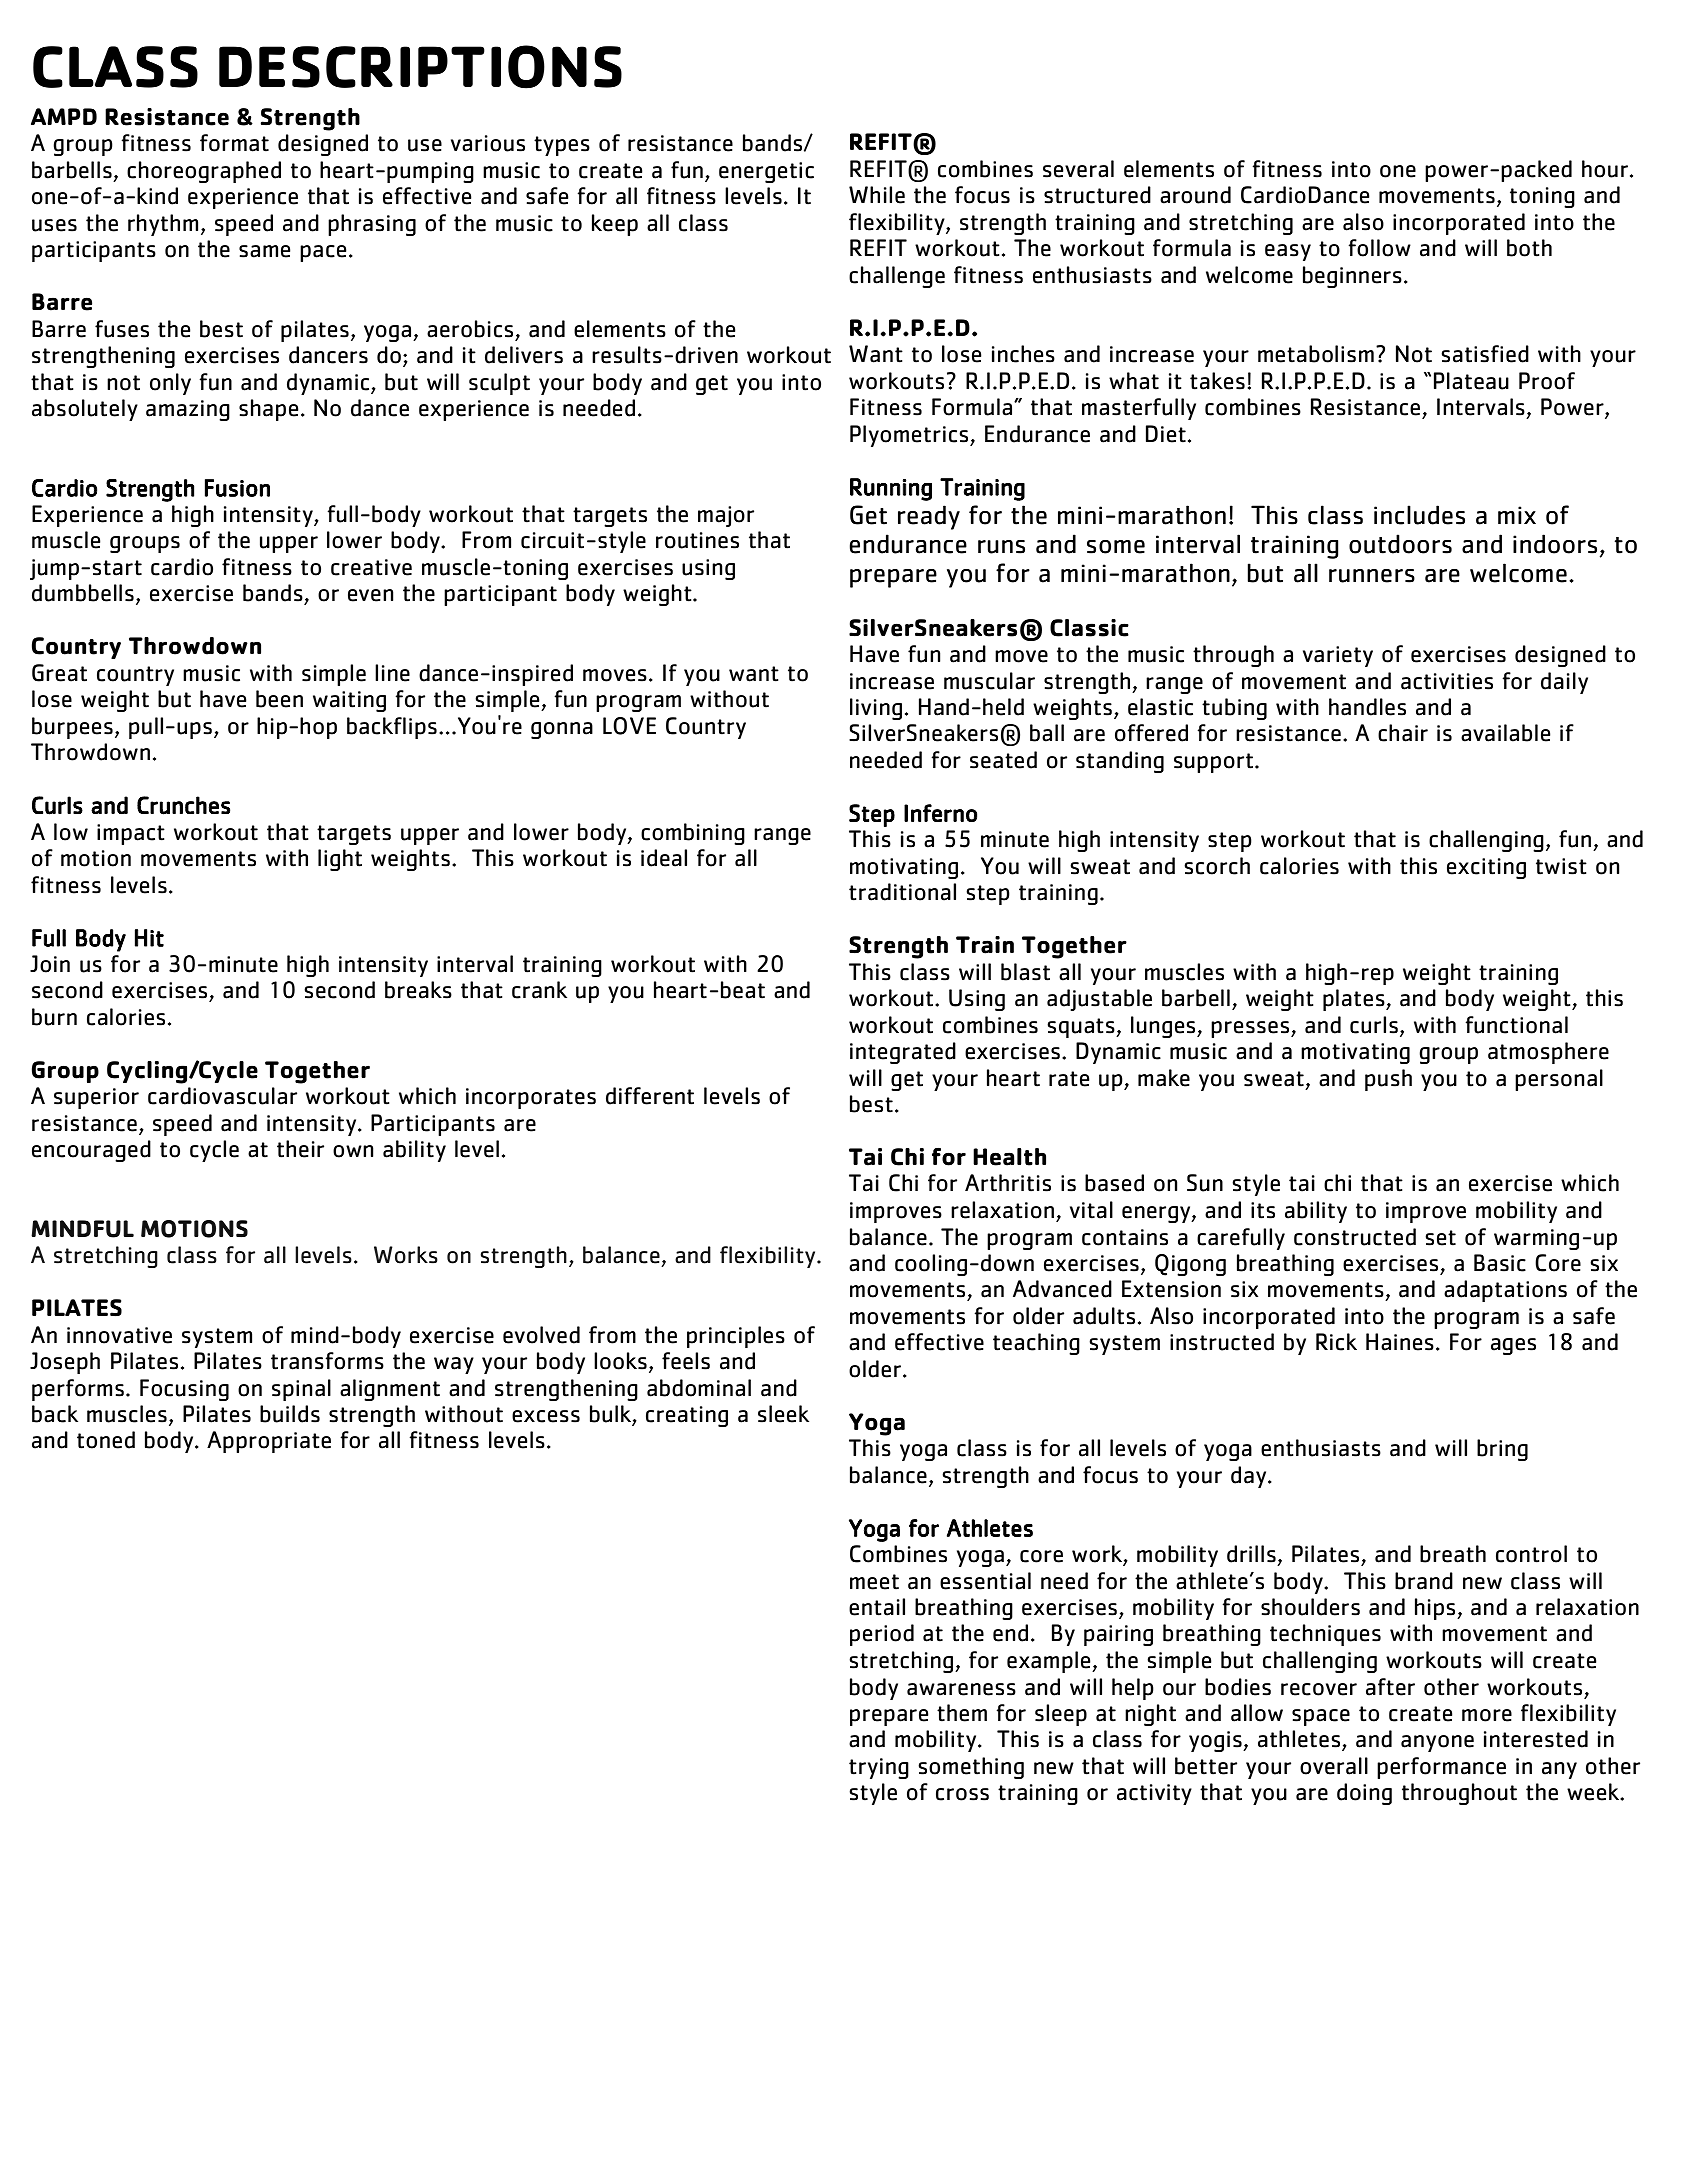  I want to click on different, so click(650, 1096).
